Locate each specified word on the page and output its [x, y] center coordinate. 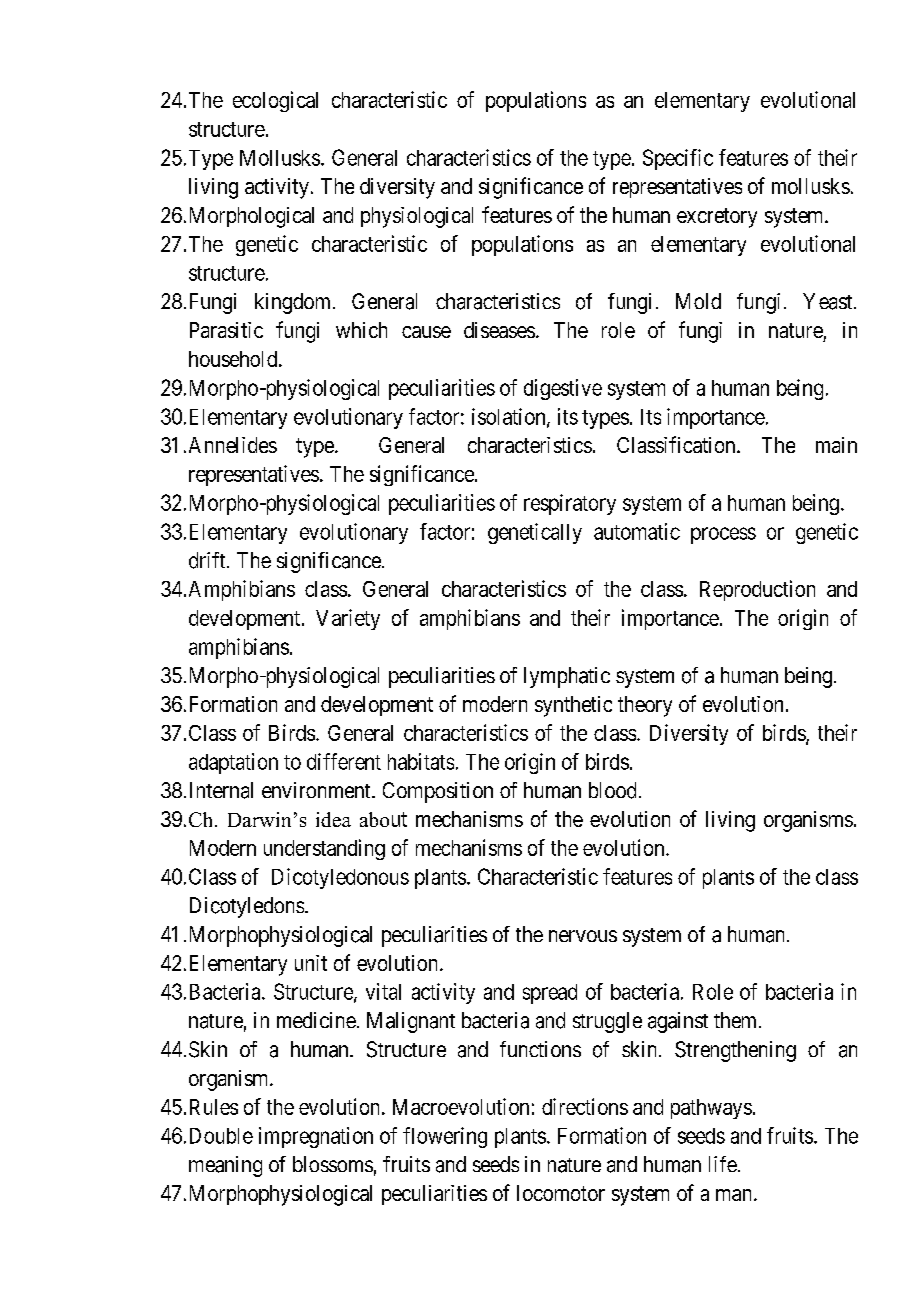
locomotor [561, 1193]
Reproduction [757, 590]
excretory [717, 218]
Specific [678, 159]
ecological [275, 101]
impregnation [316, 1137]
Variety [348, 619]
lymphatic [567, 677]
